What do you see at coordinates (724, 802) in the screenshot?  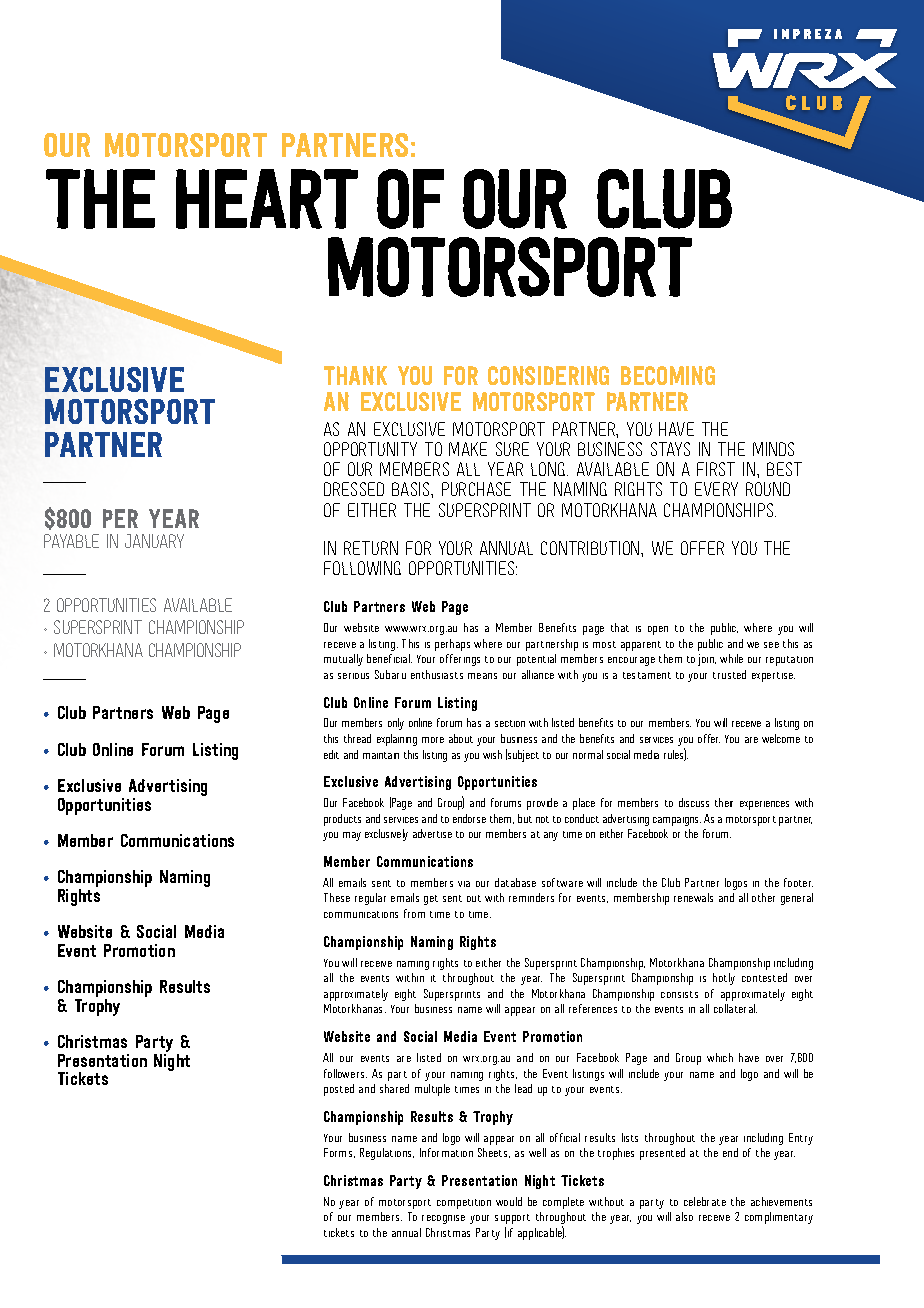 I see `their` at bounding box center [724, 802].
